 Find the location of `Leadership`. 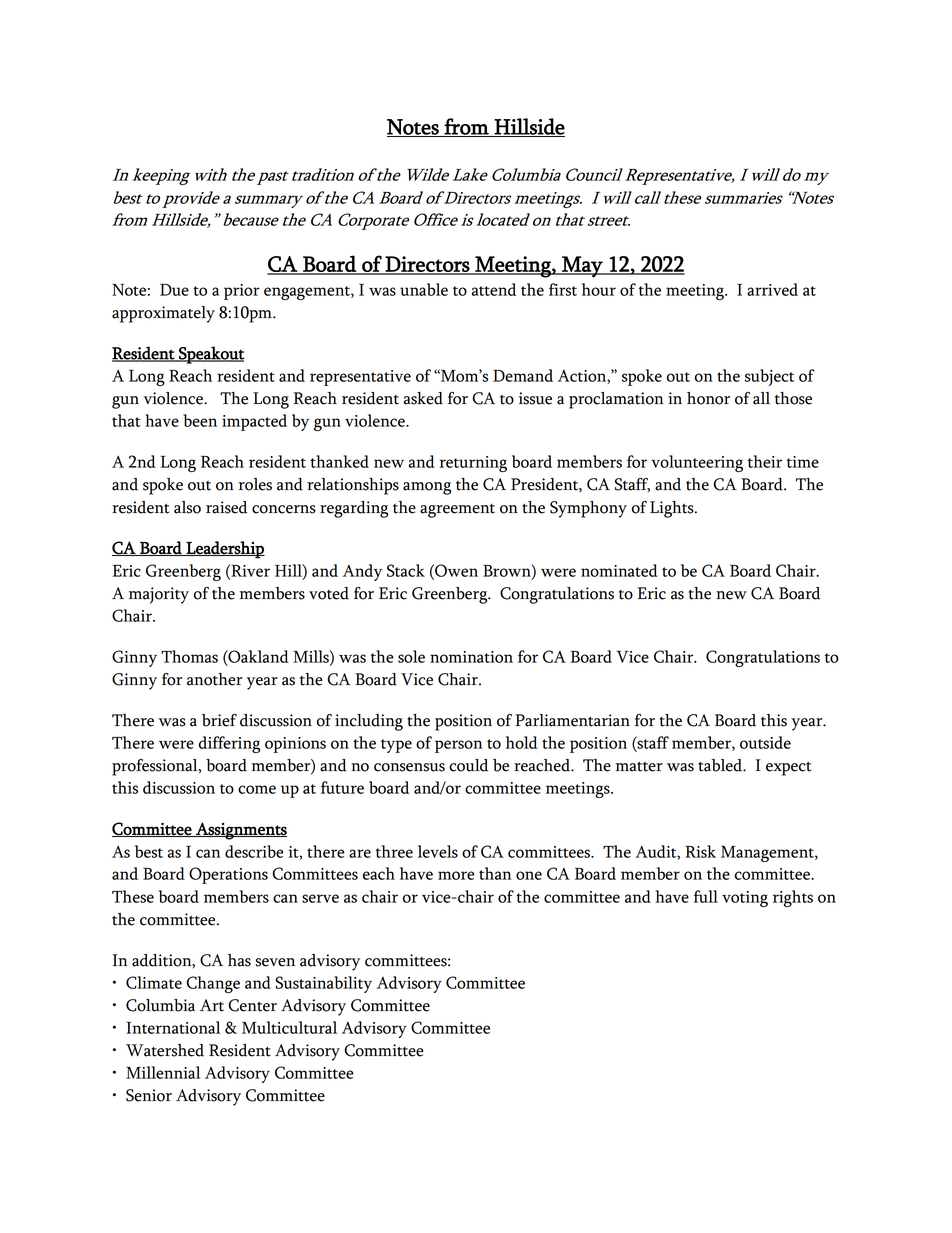

Leadership is located at coordinates (224, 550).
